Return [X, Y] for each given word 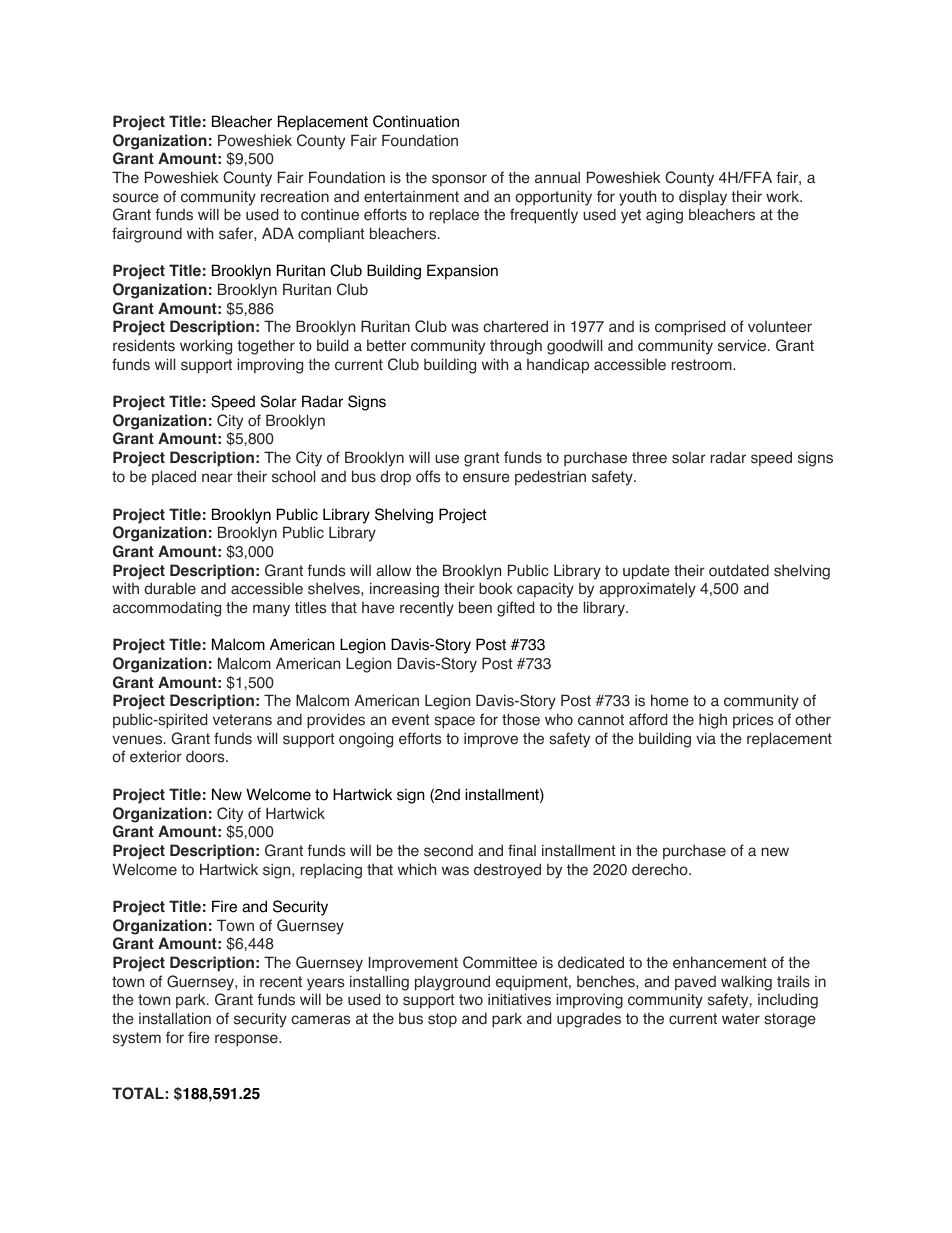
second [448, 851]
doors [206, 756]
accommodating [167, 609]
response [247, 1040]
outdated [739, 570]
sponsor [459, 180]
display [703, 198]
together [266, 347]
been [475, 607]
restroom [703, 365]
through [516, 347]
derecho [661, 869]
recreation [295, 196]
